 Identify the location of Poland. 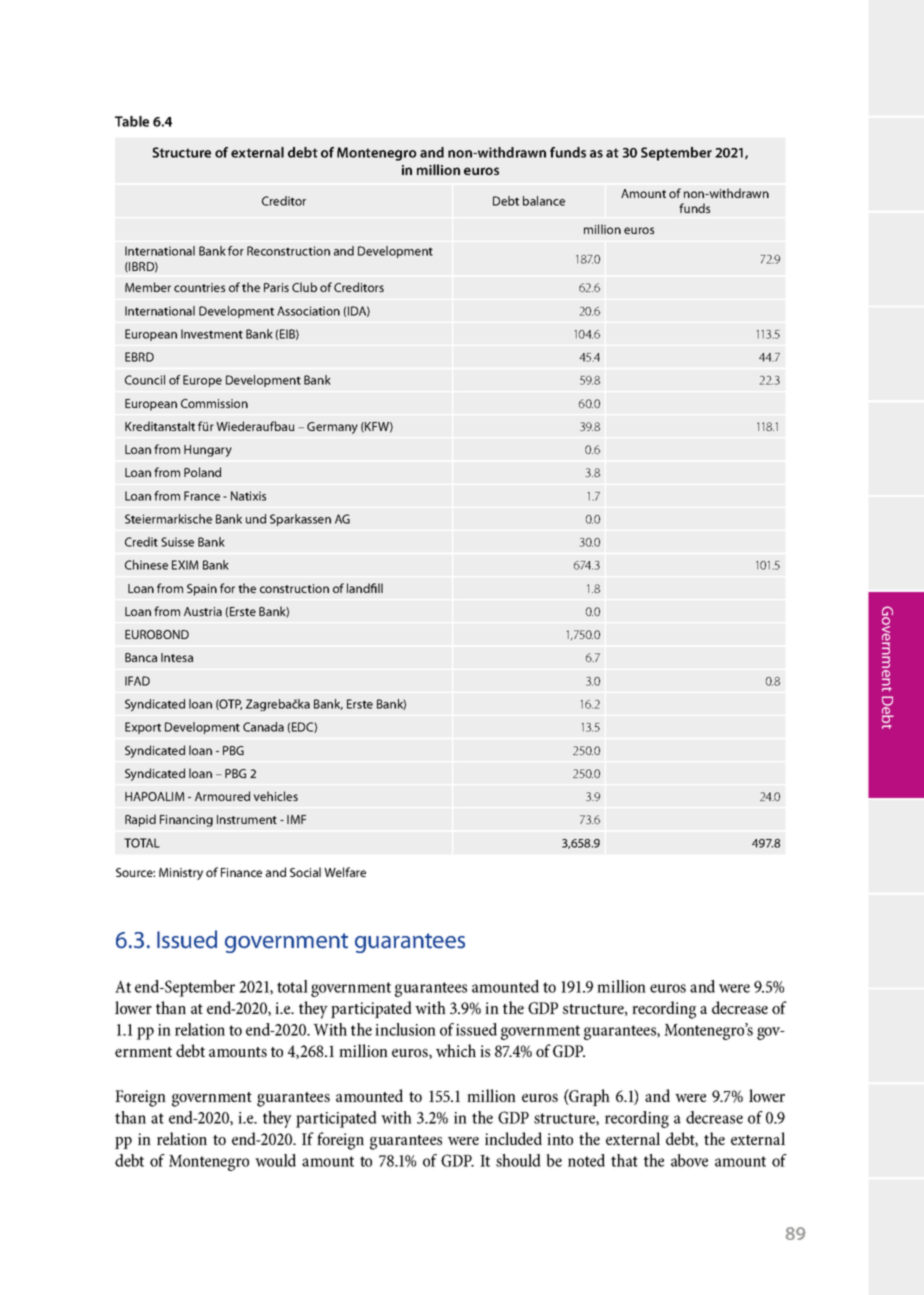
(202, 472).
